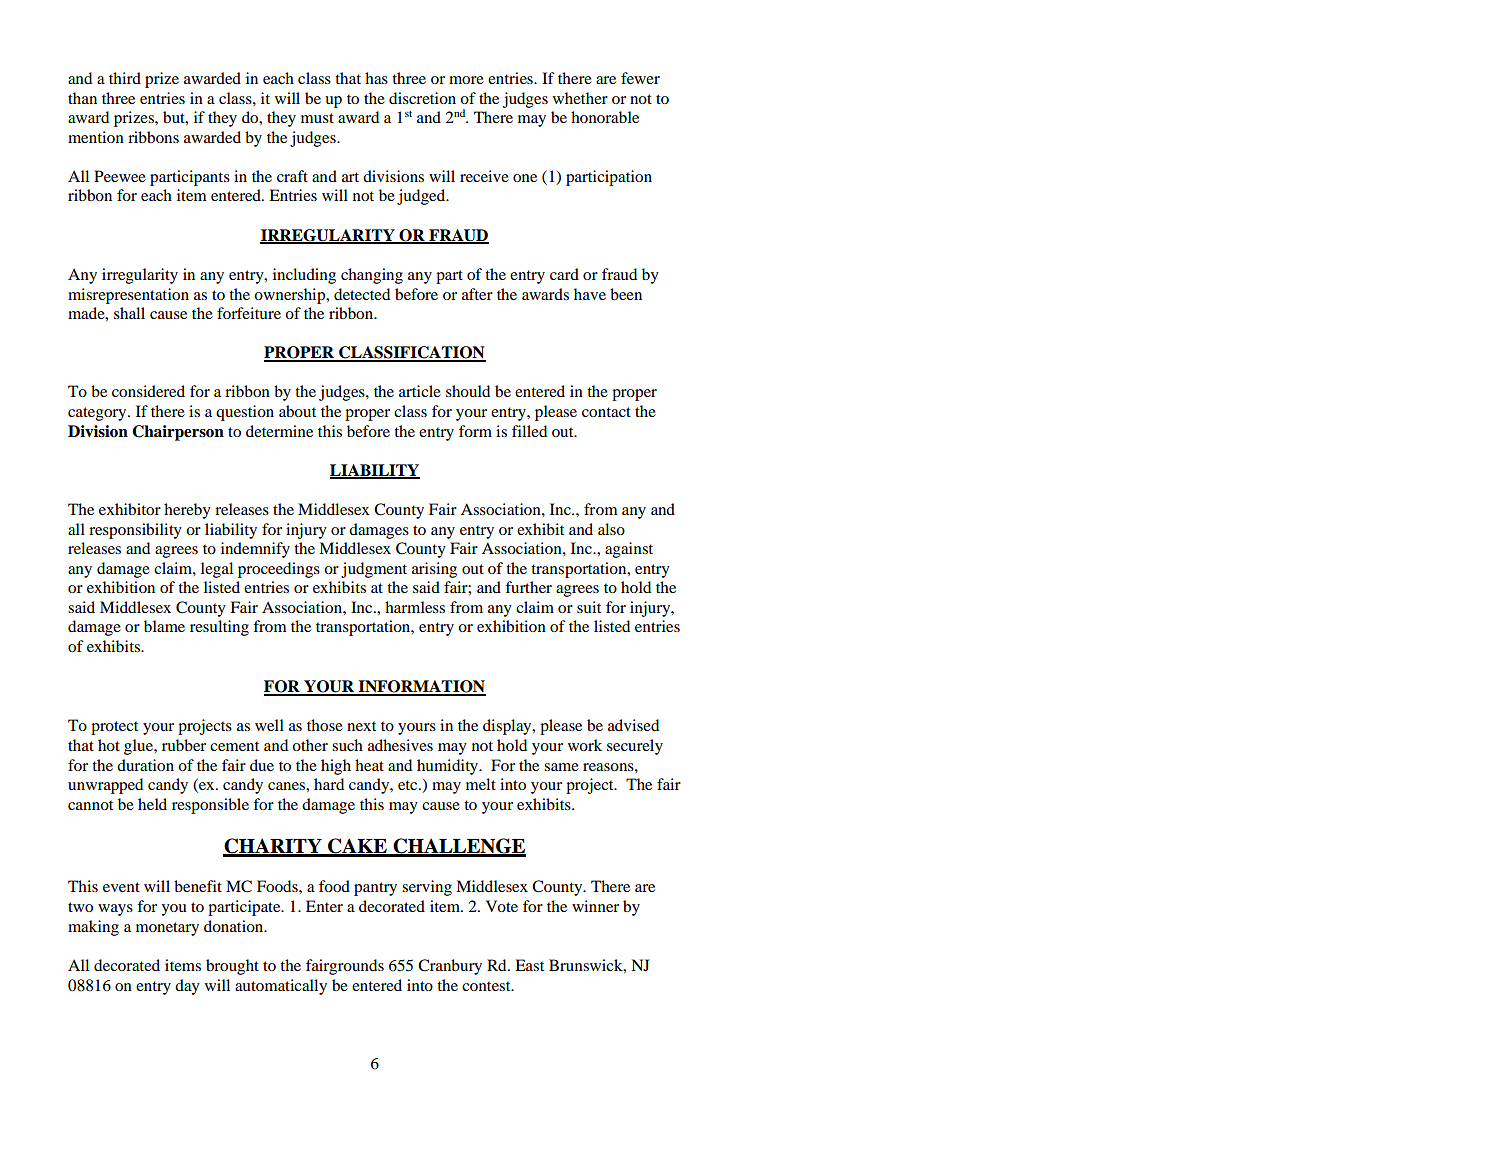  I want to click on whether, so click(580, 98).
